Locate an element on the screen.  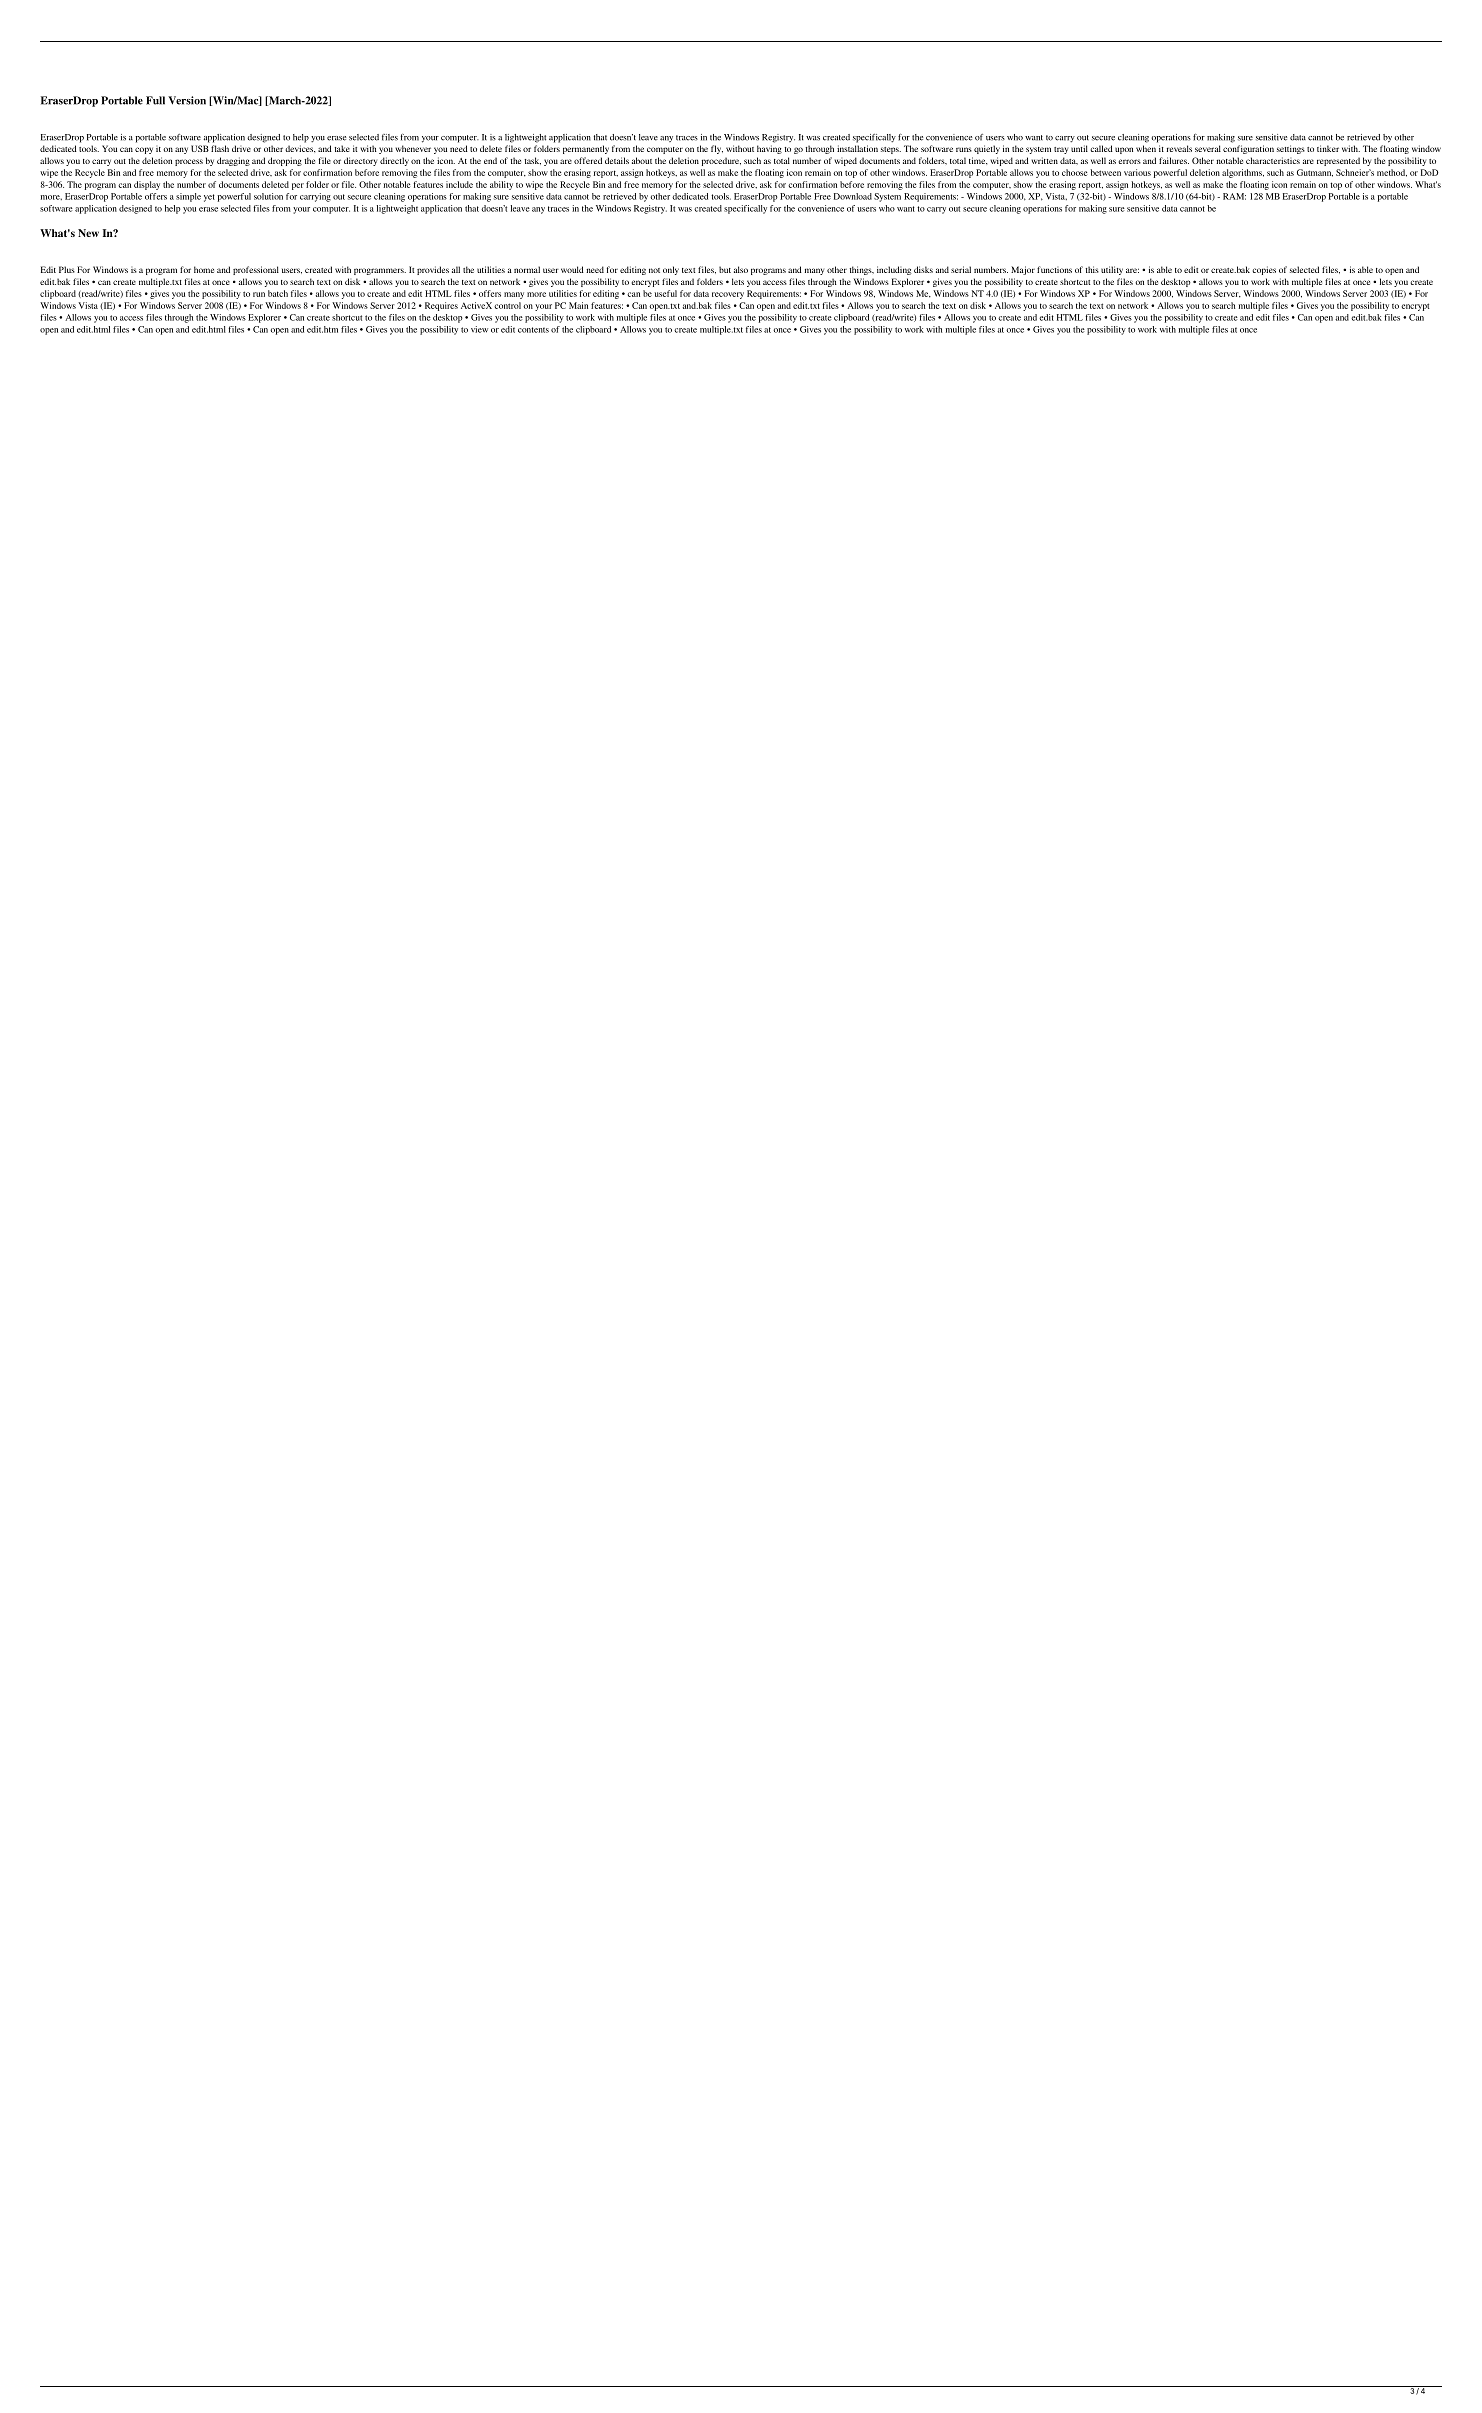
copies is located at coordinates (1264, 270).
